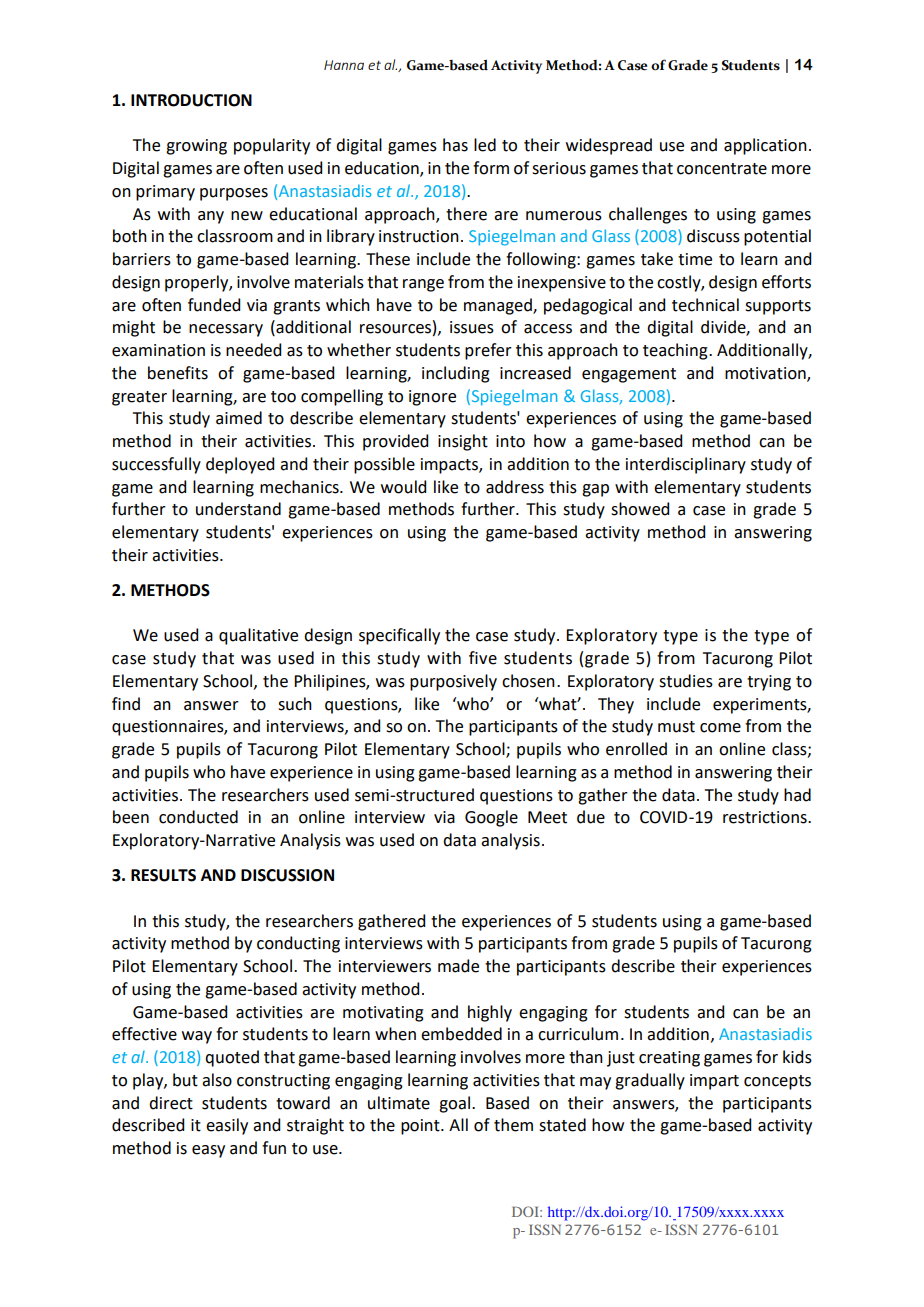  I want to click on easily, so click(227, 1126).
